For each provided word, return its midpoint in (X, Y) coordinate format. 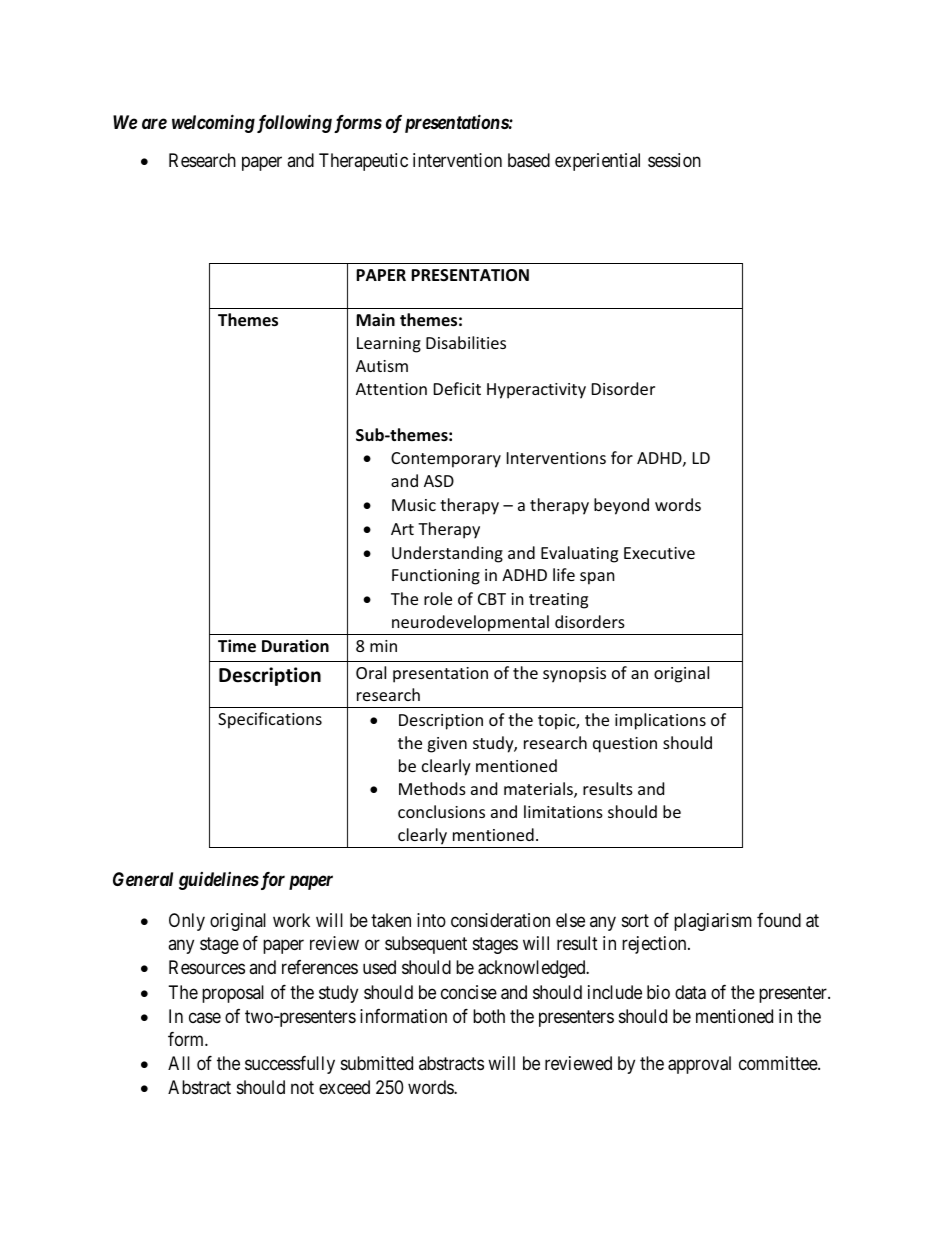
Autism (382, 366)
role (438, 598)
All (179, 1063)
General (143, 879)
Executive (659, 553)
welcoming (213, 123)
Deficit (457, 388)
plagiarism (713, 922)
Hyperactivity (536, 391)
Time (237, 646)
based (529, 160)
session (674, 160)
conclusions (441, 811)
